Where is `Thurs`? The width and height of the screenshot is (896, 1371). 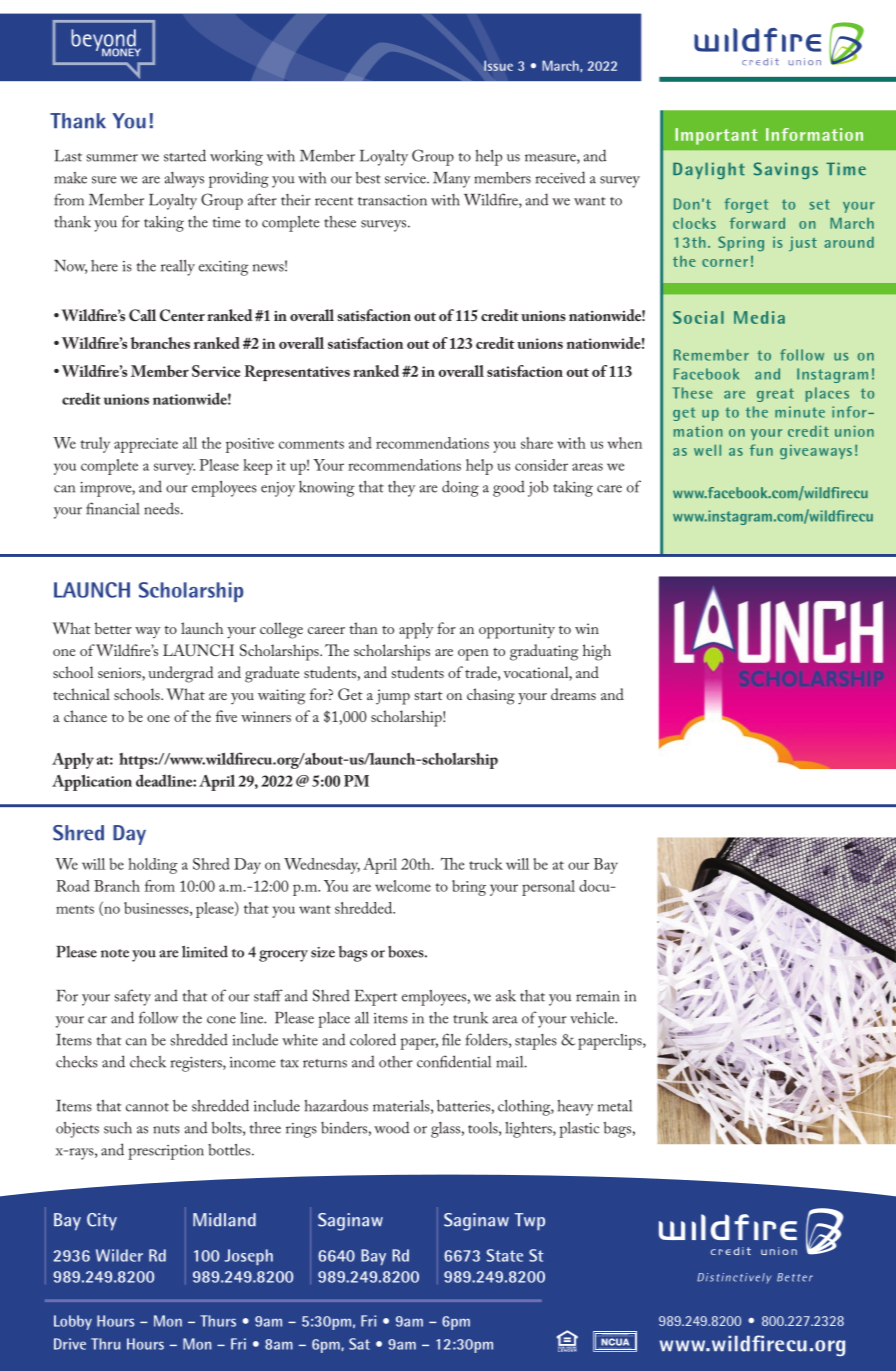 Thurs is located at coordinates (218, 1321).
